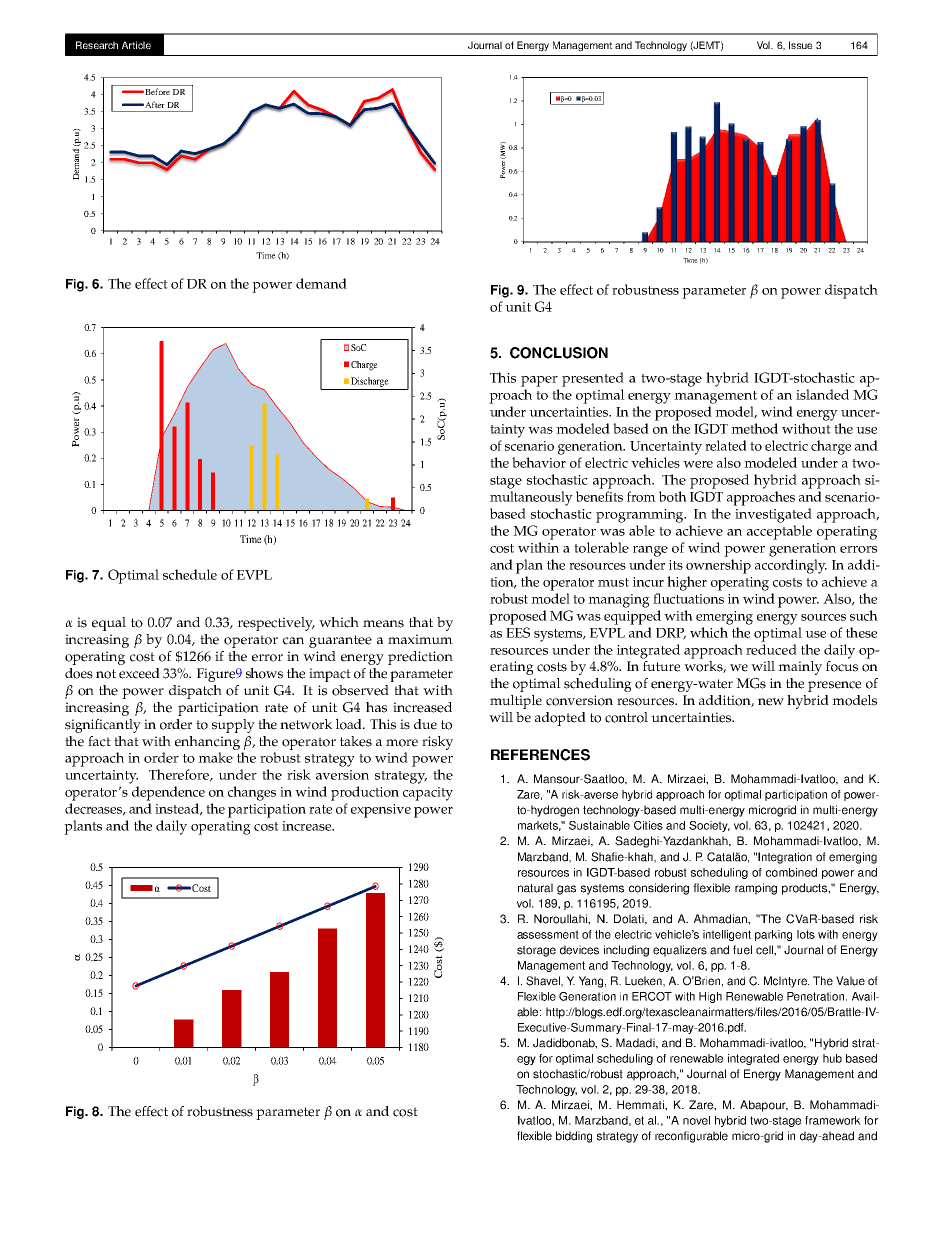 The image size is (952, 1233). I want to click on Article, so click(136, 45).
